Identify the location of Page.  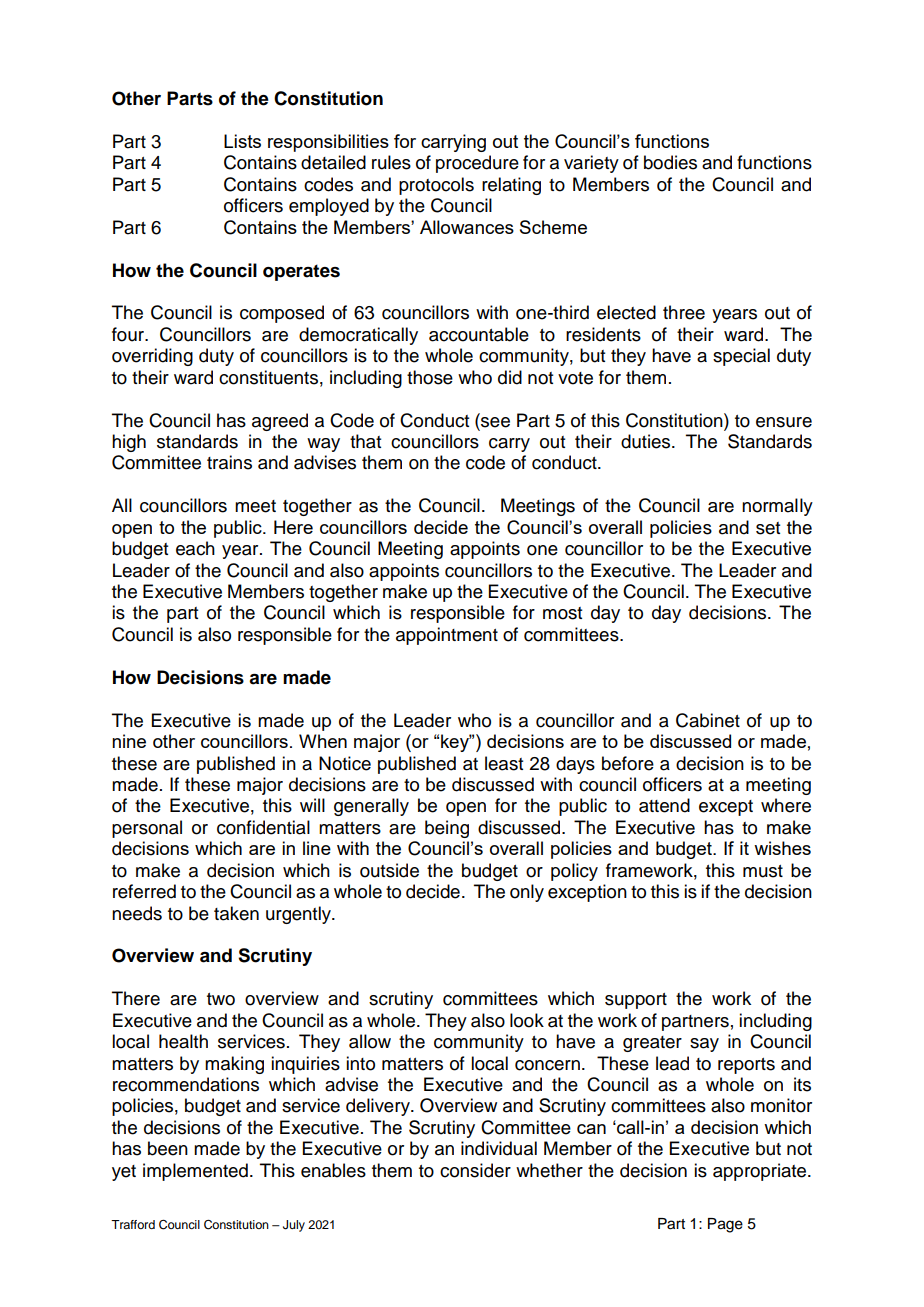
(725, 1225).
